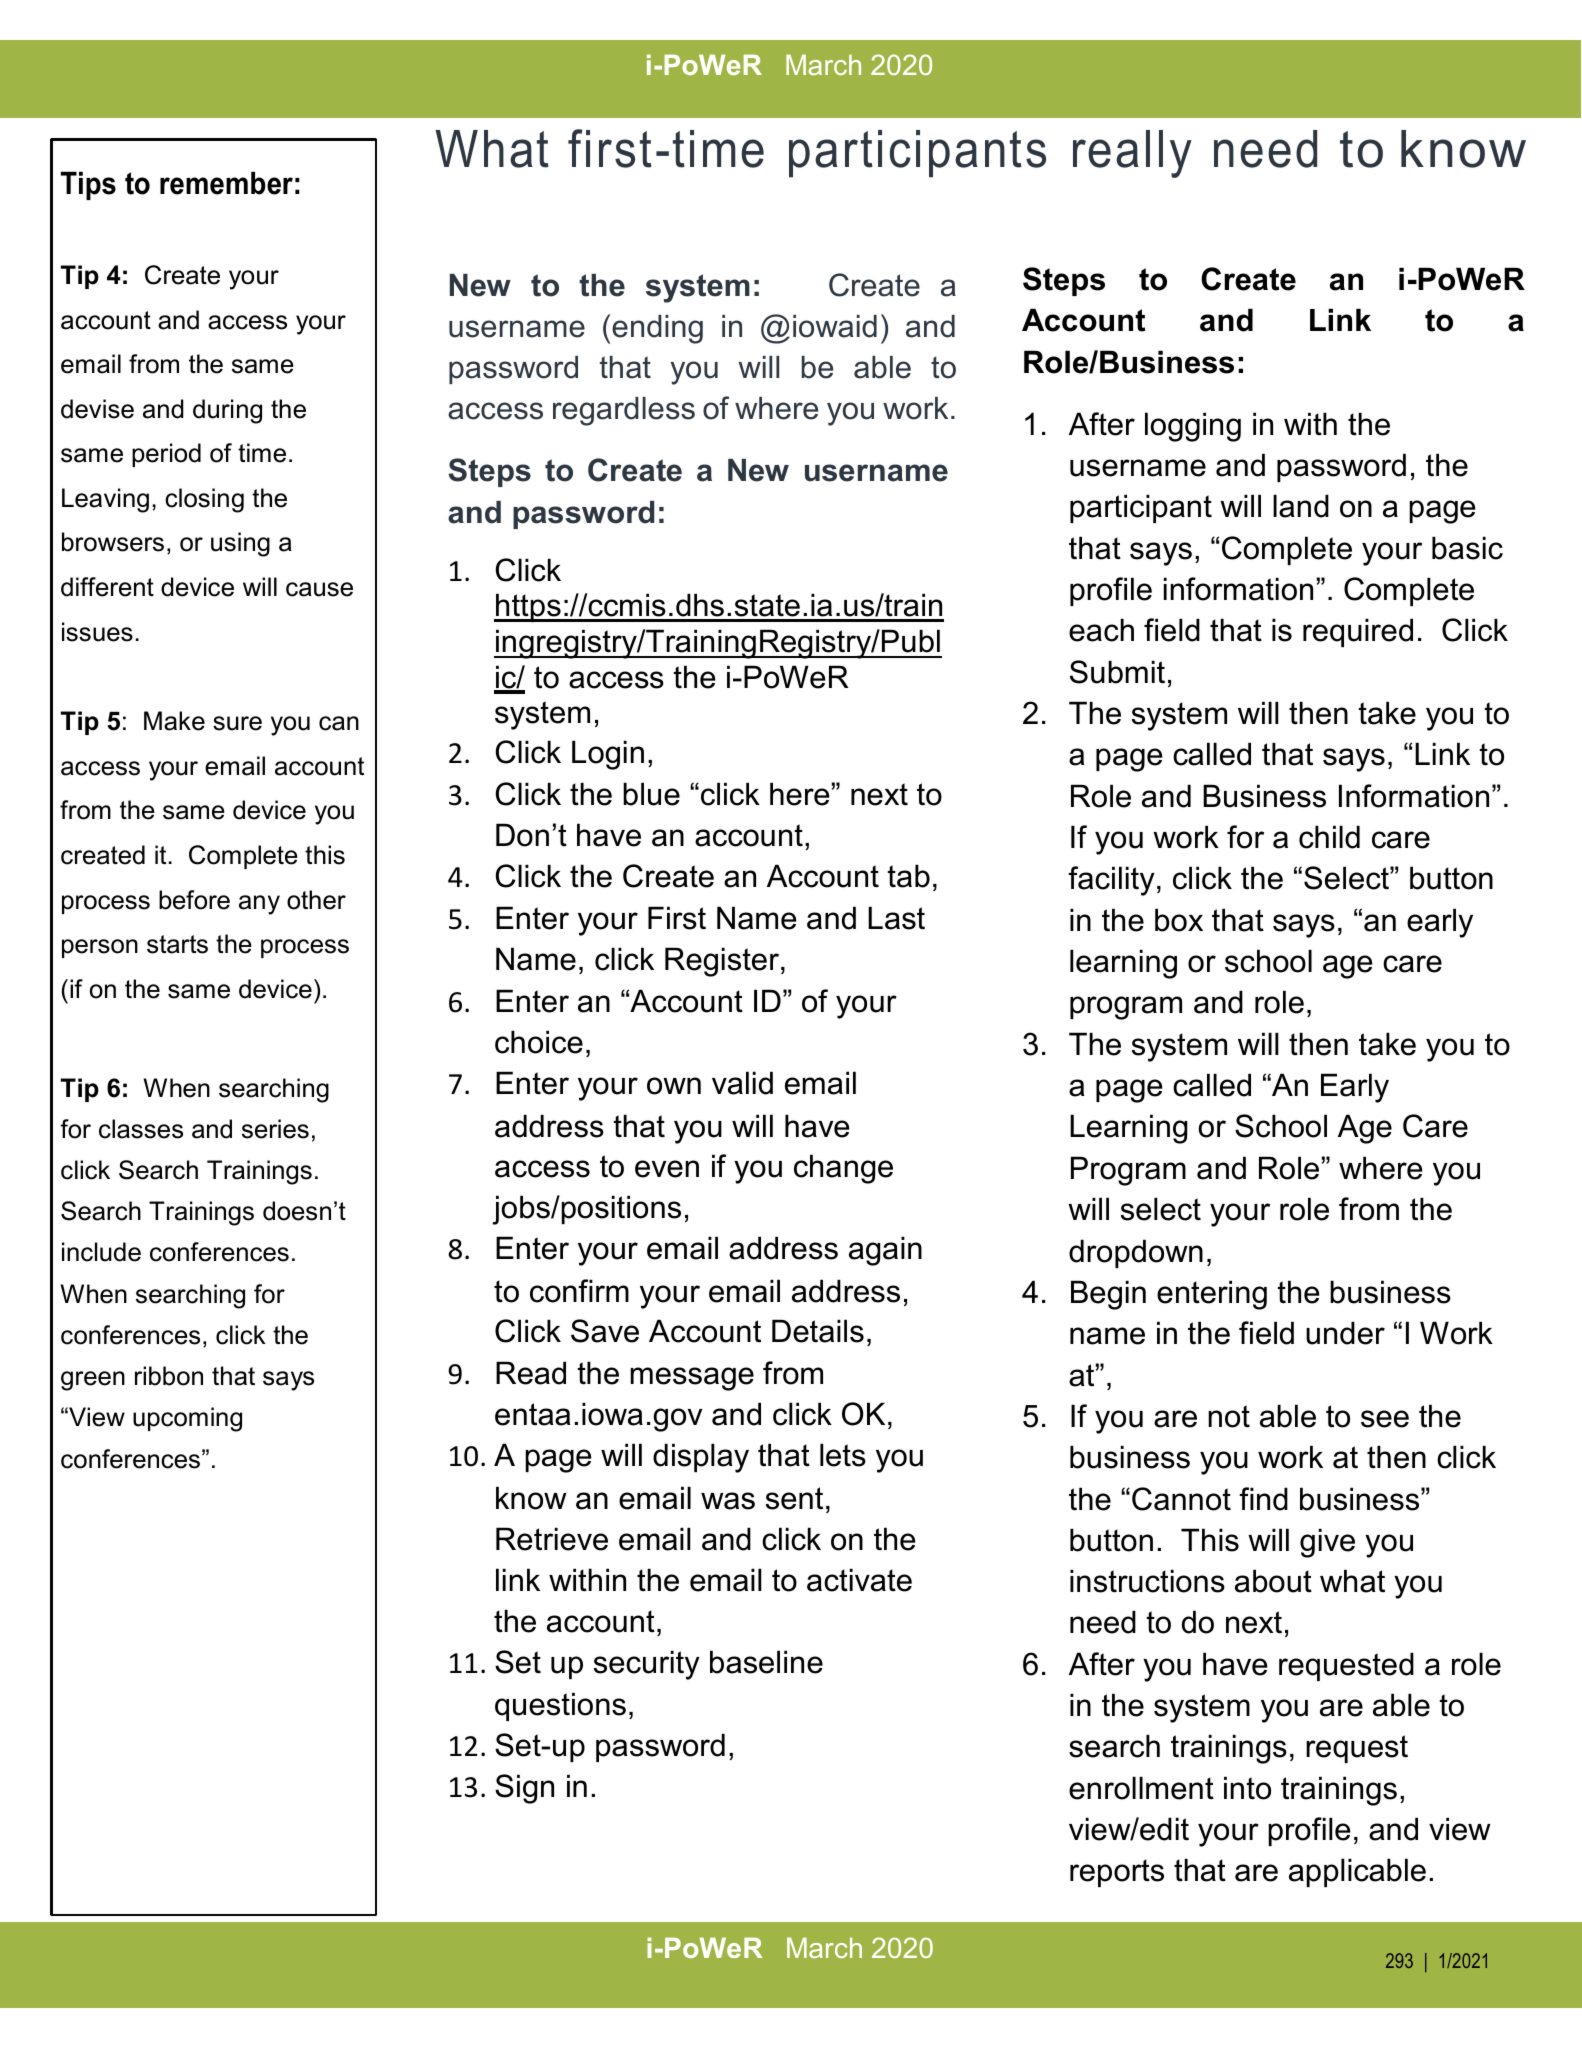 The image size is (1582, 2047). What do you see at coordinates (177, 944) in the screenshot?
I see `starts` at bounding box center [177, 944].
